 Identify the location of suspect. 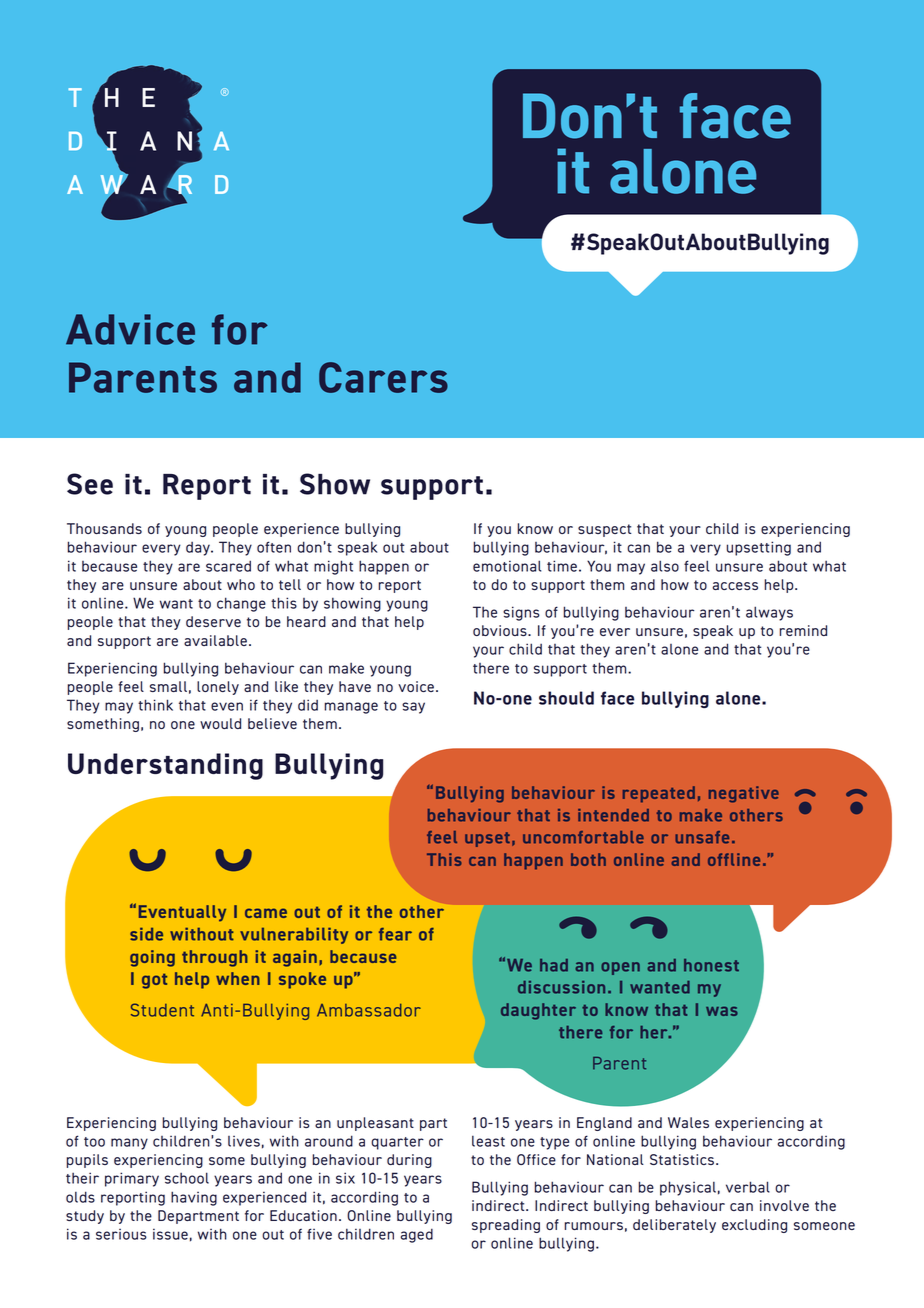
(604, 530).
